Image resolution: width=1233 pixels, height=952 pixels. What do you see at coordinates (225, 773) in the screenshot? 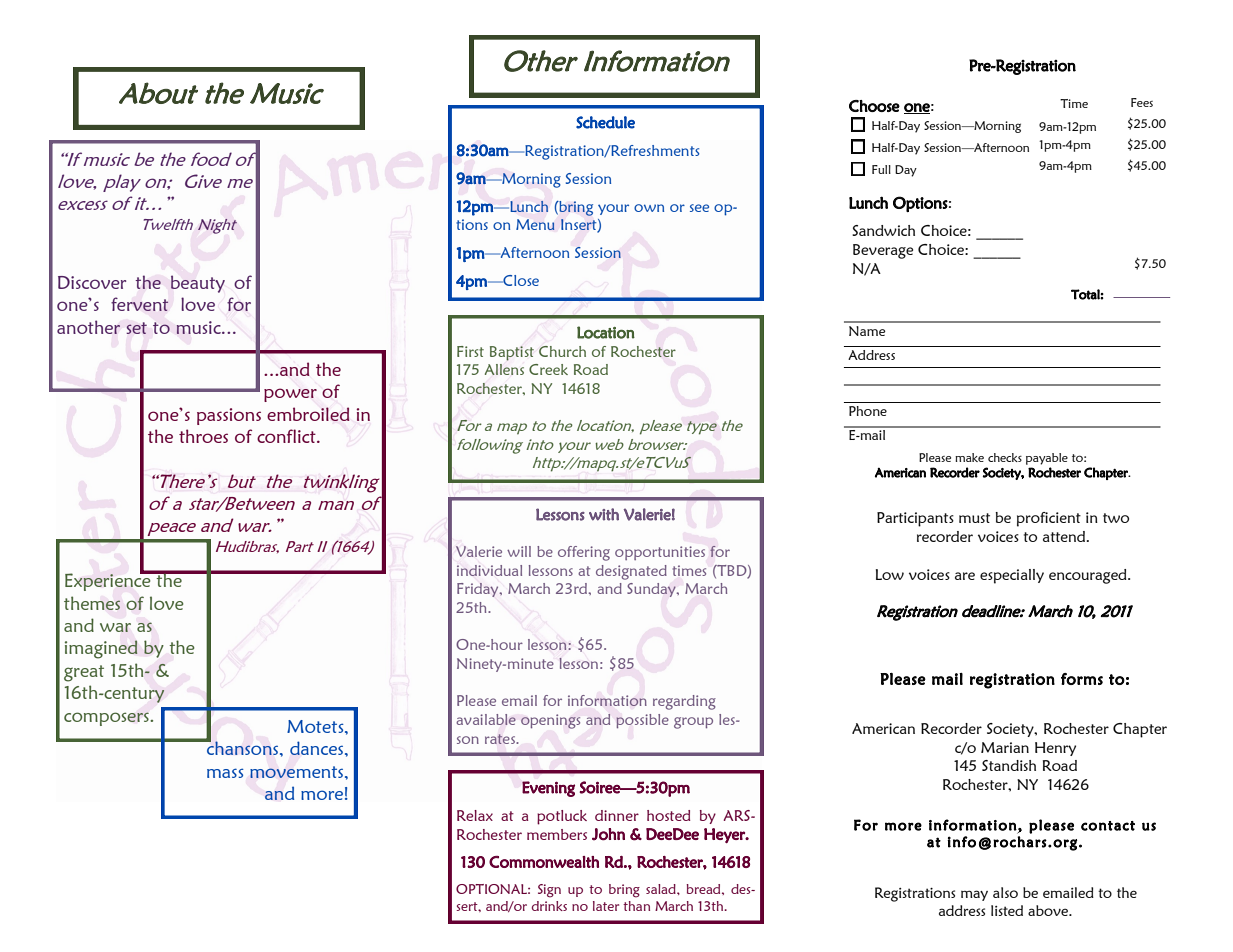
I see `mass` at bounding box center [225, 773].
